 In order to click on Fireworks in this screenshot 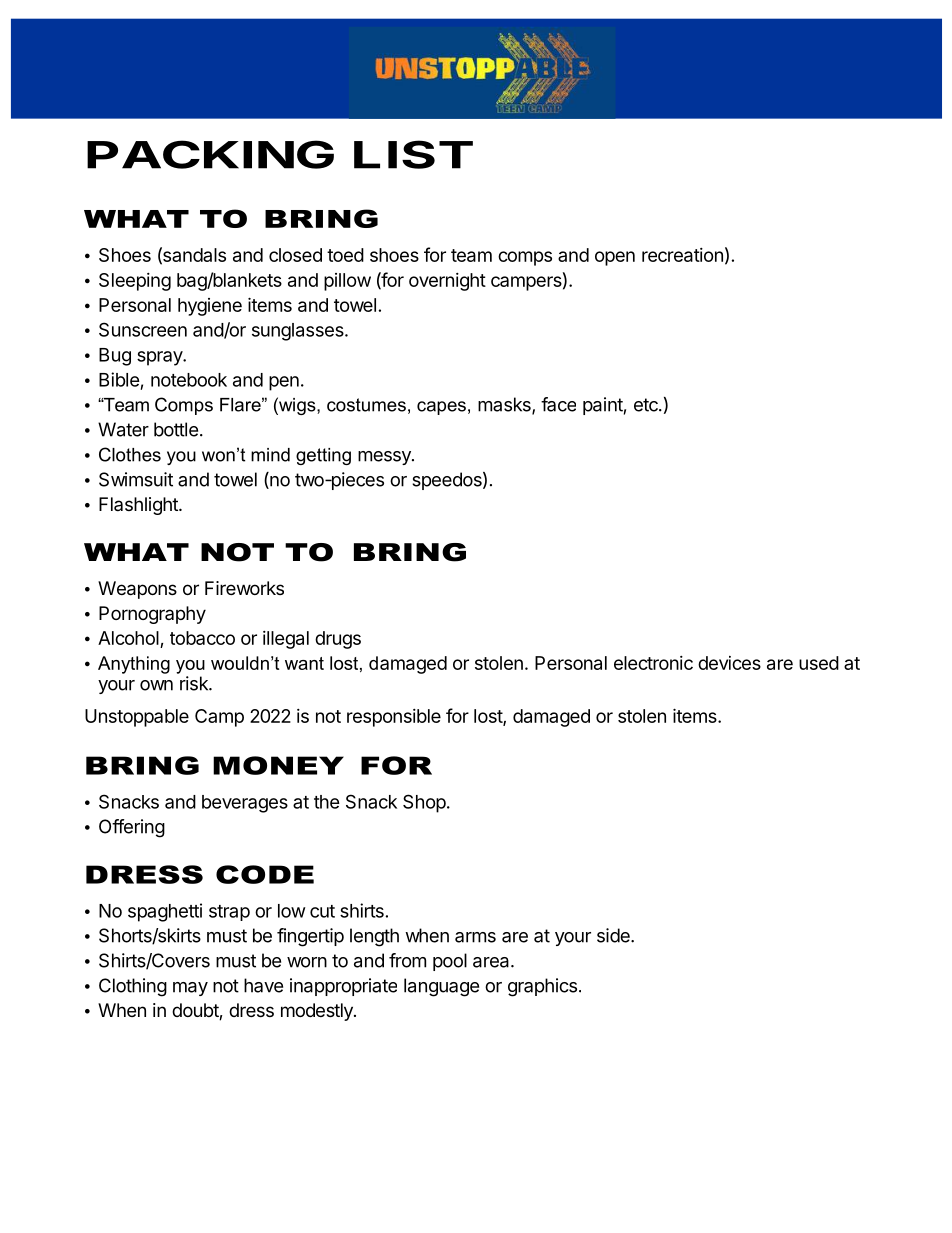, I will do `click(244, 588)`.
